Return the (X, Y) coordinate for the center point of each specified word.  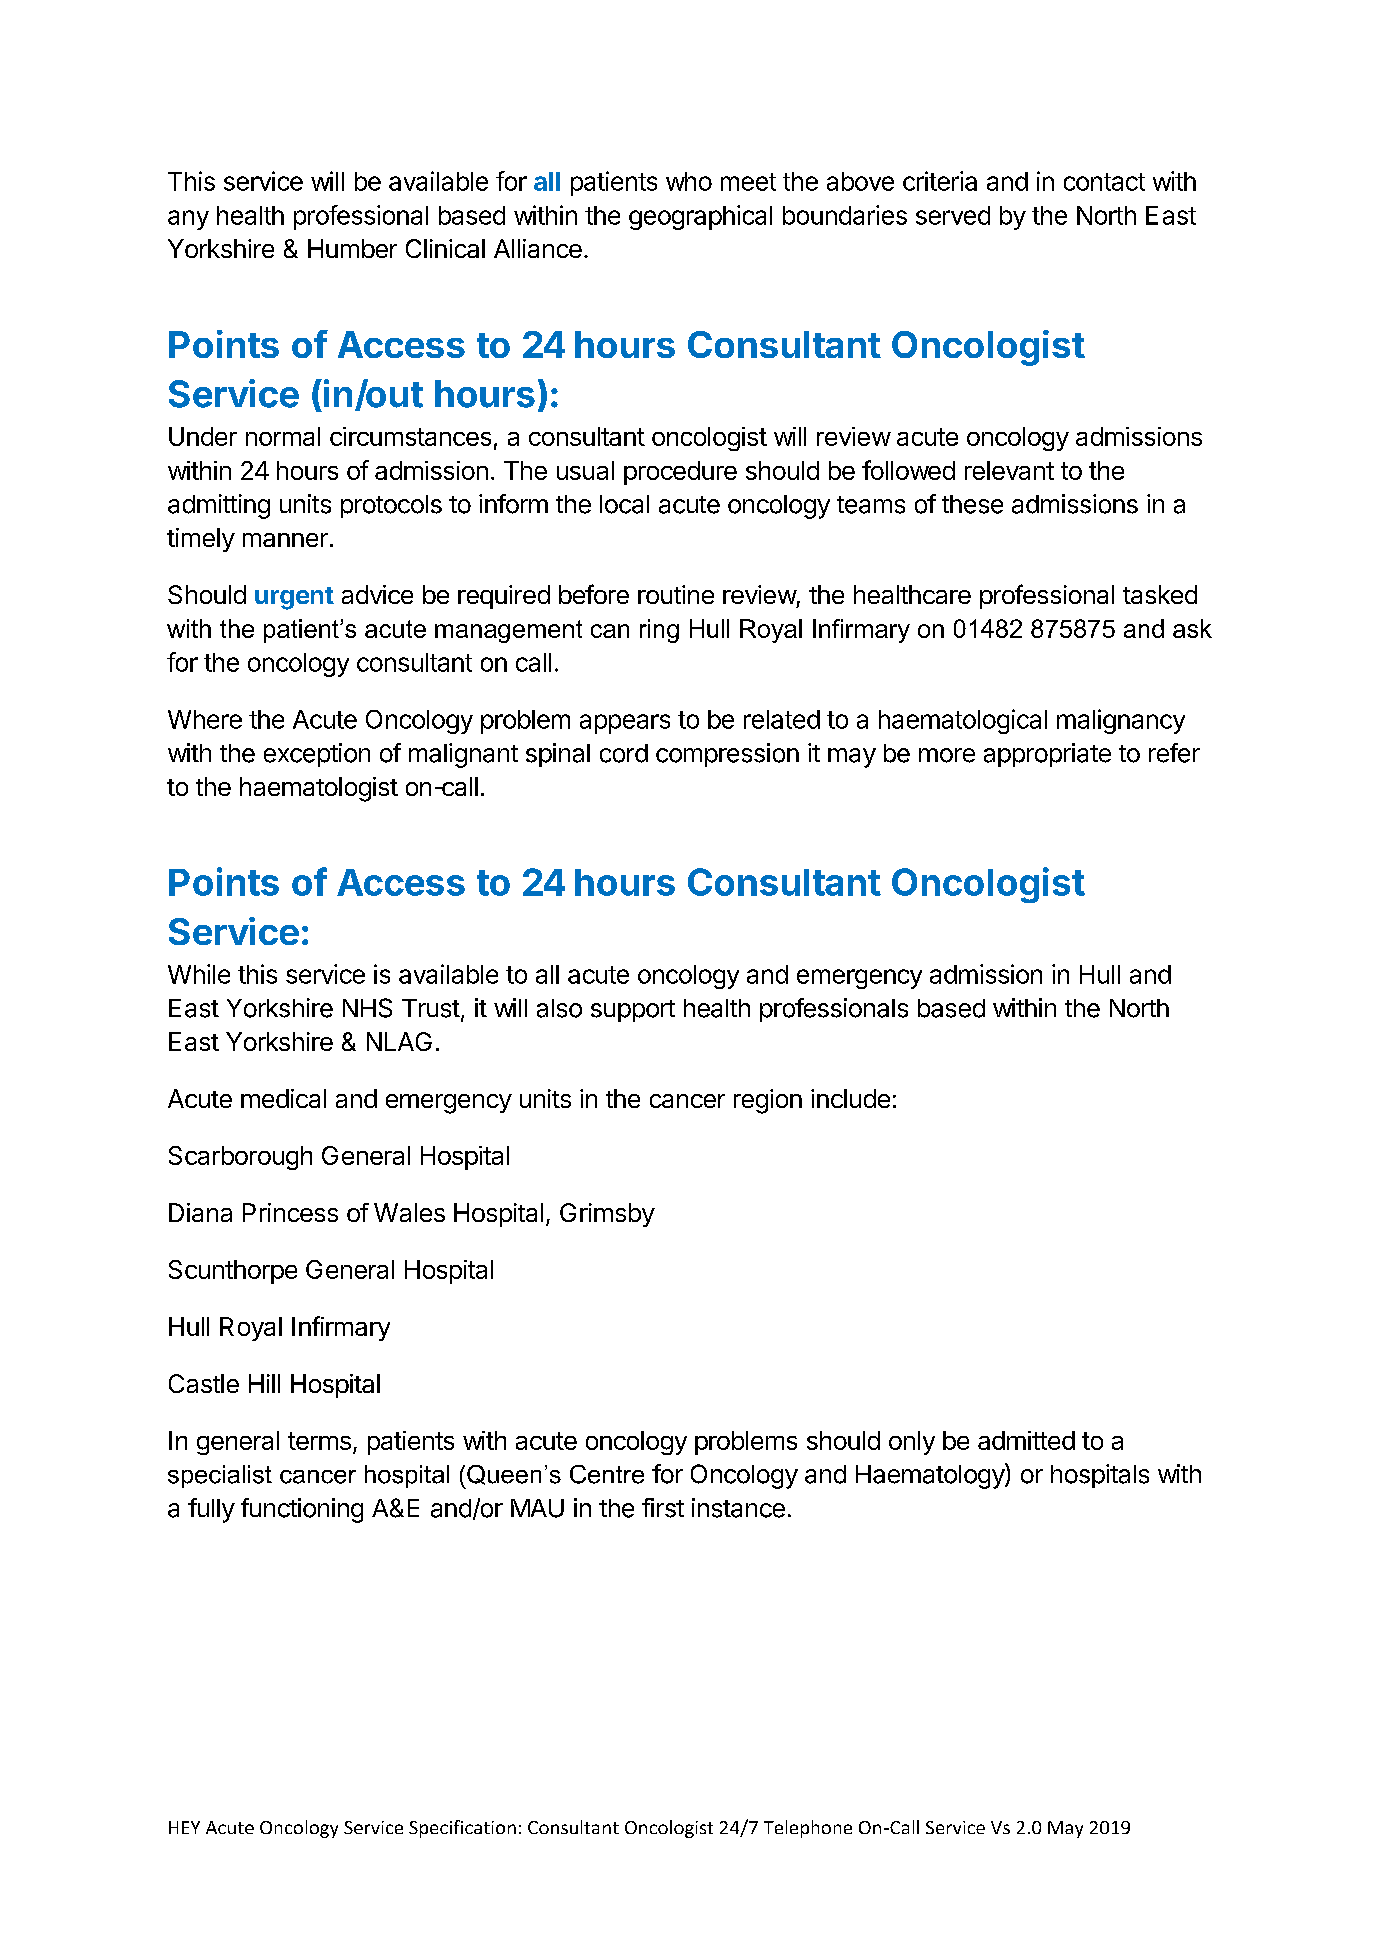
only (912, 1443)
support (633, 1011)
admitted (1026, 1440)
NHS (367, 1008)
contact (1104, 182)
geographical (700, 217)
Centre (607, 1474)
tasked (1160, 594)
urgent (294, 598)
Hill (264, 1383)
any (188, 220)
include (850, 1098)
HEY (184, 1827)
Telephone (808, 1829)
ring (659, 631)
